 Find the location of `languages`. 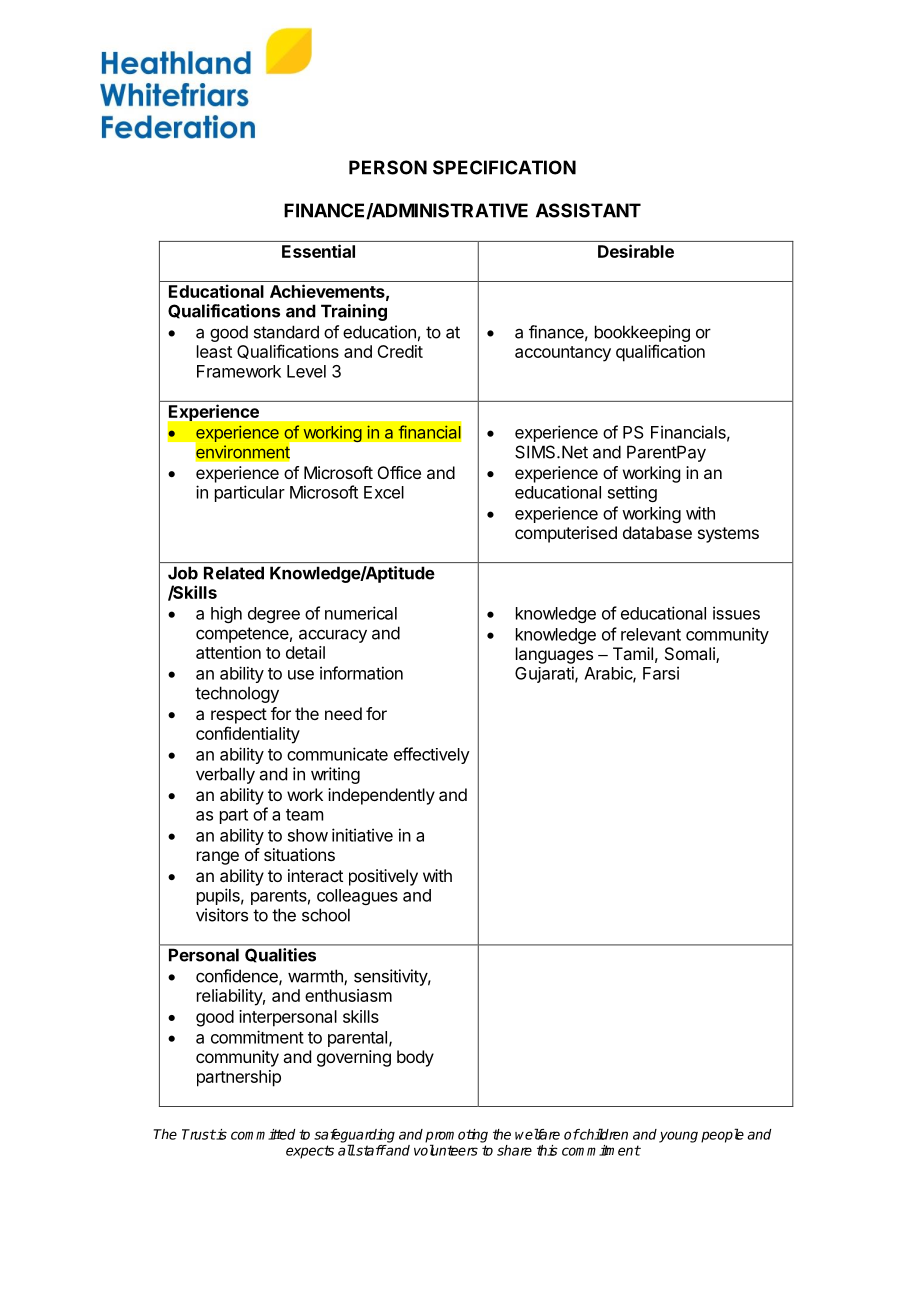

languages is located at coordinates (554, 655).
